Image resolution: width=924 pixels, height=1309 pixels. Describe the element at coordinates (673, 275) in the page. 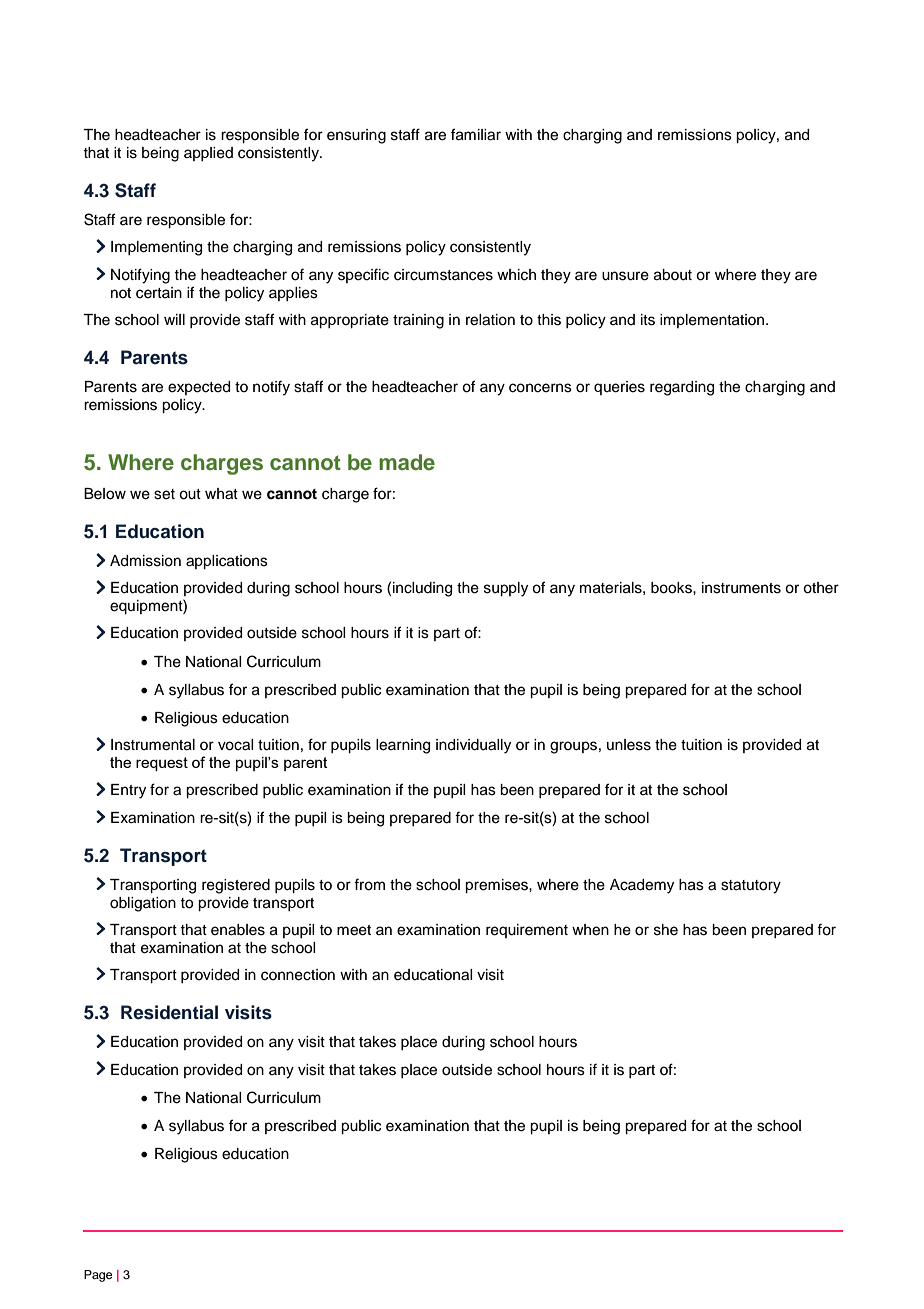

I see `about` at that location.
